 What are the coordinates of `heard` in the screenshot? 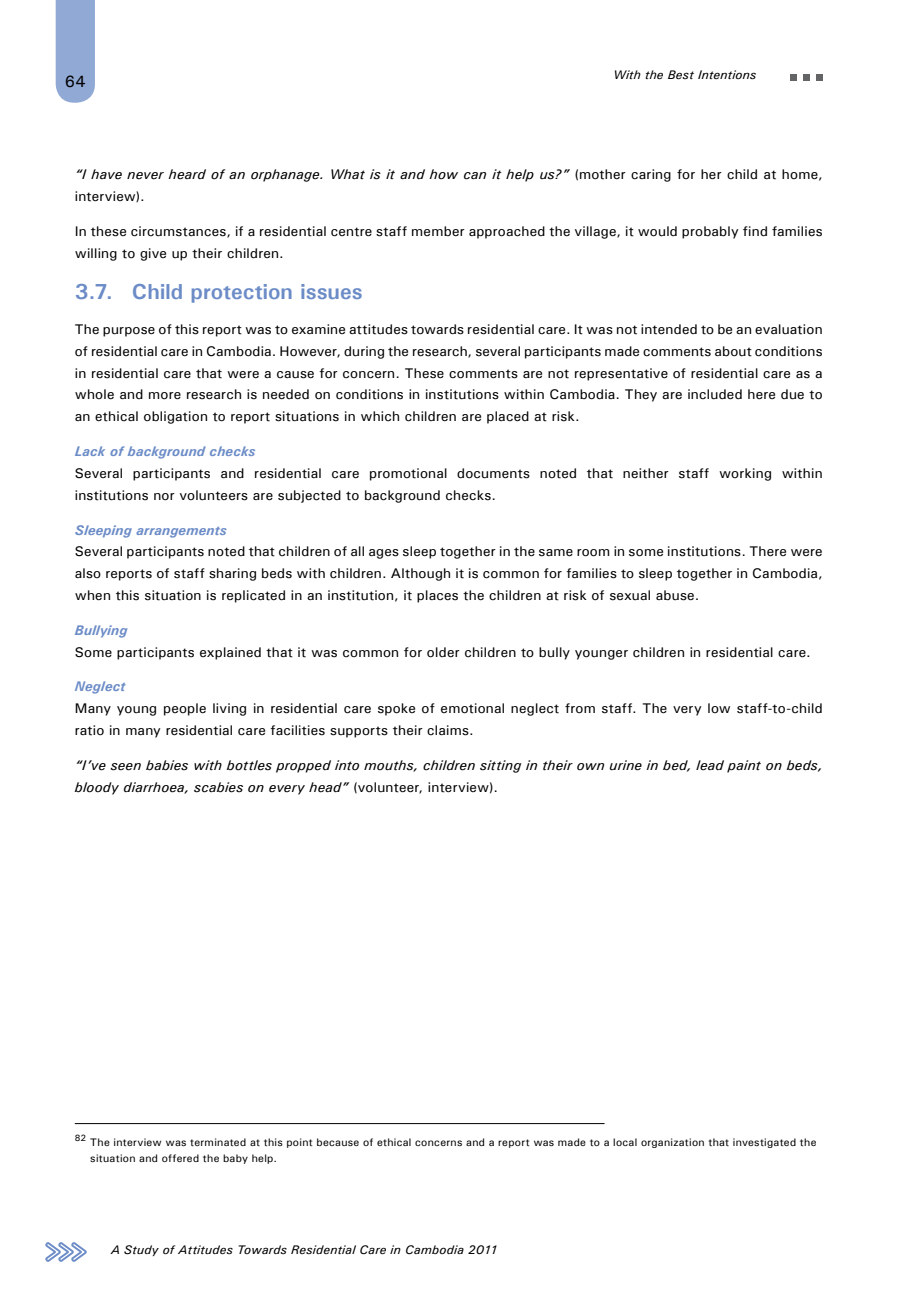 It's located at (187, 174).
